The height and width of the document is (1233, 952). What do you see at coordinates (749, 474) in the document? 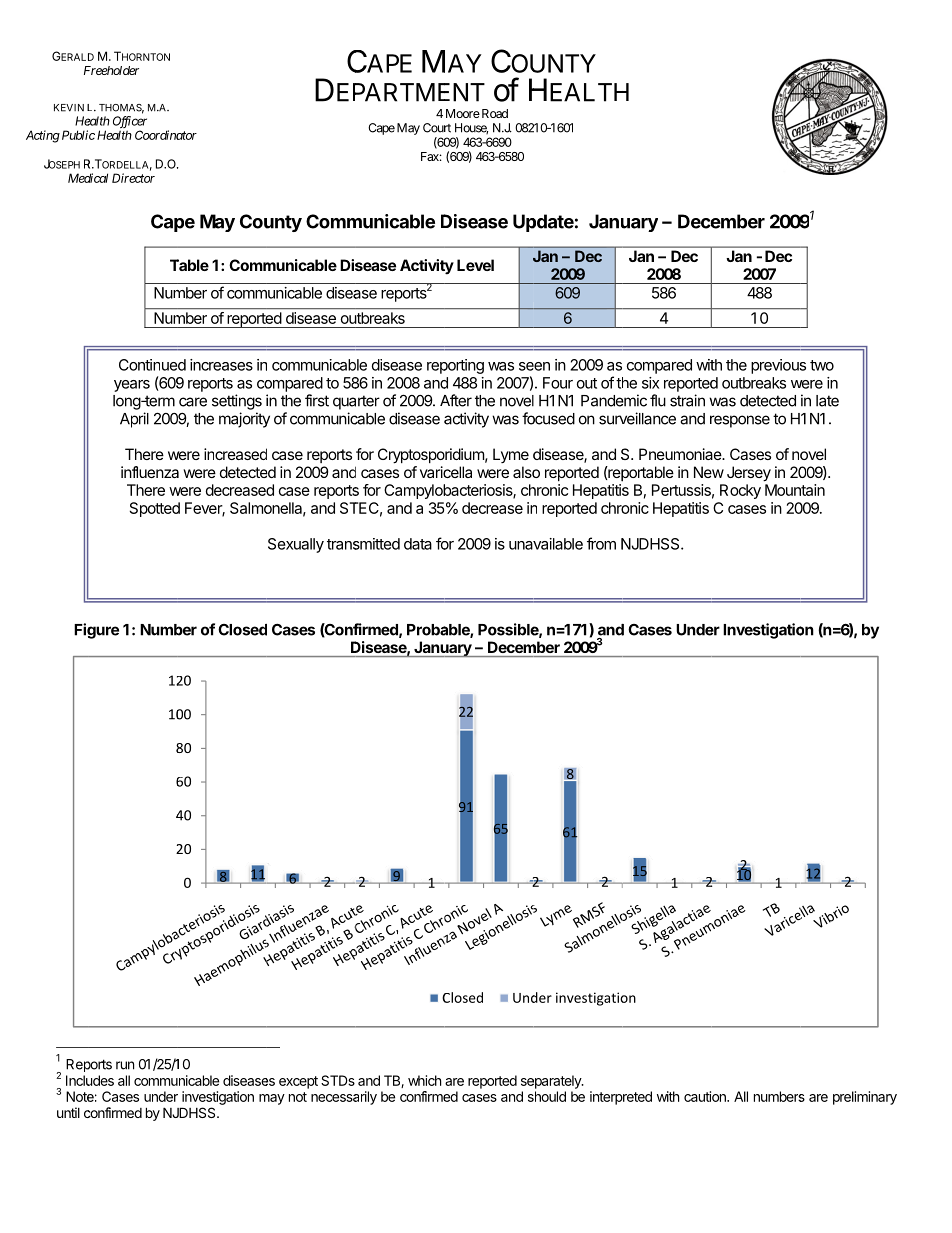
I see `Jersey` at bounding box center [749, 474].
